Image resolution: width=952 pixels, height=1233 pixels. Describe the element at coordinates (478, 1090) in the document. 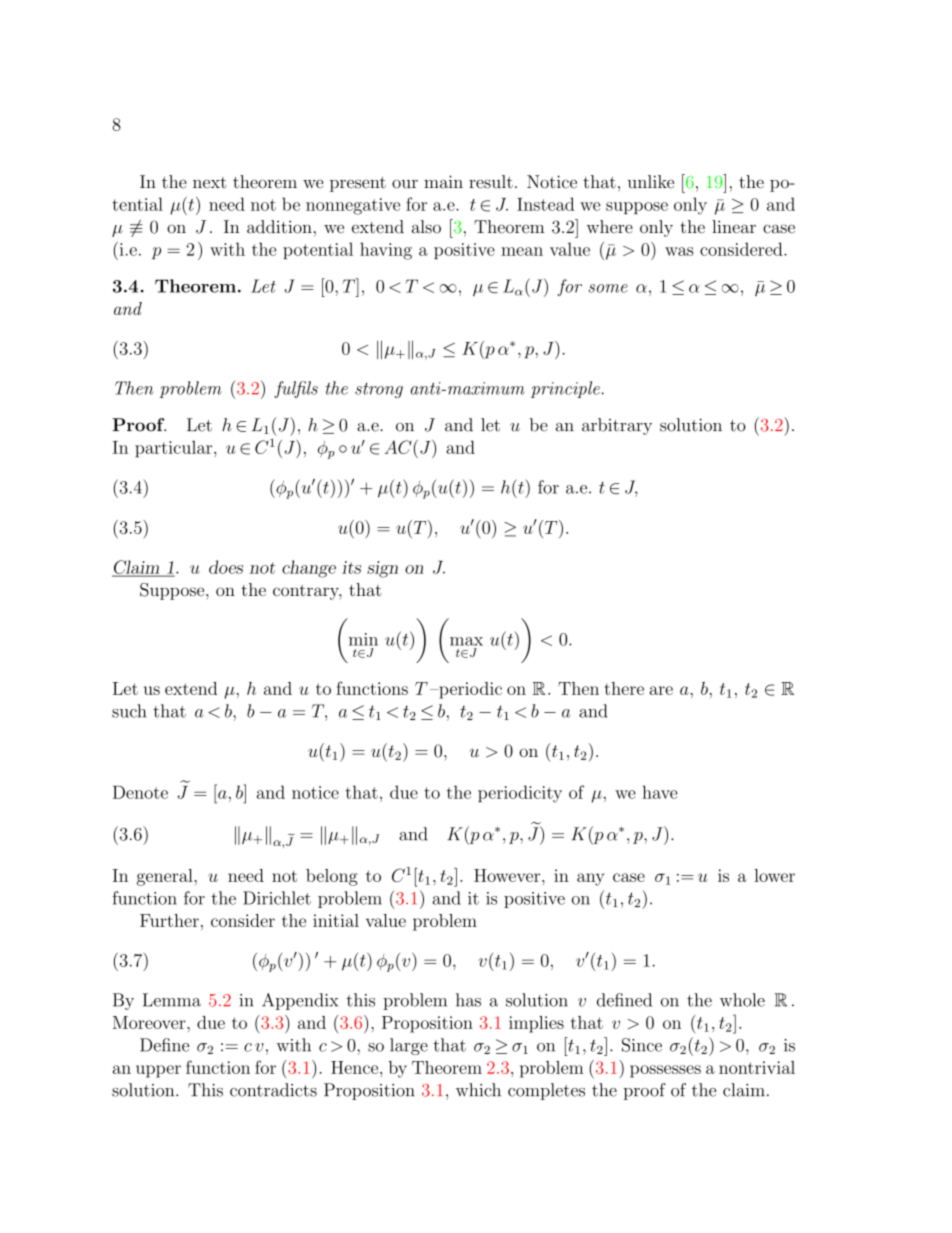

I see `which` at that location.
